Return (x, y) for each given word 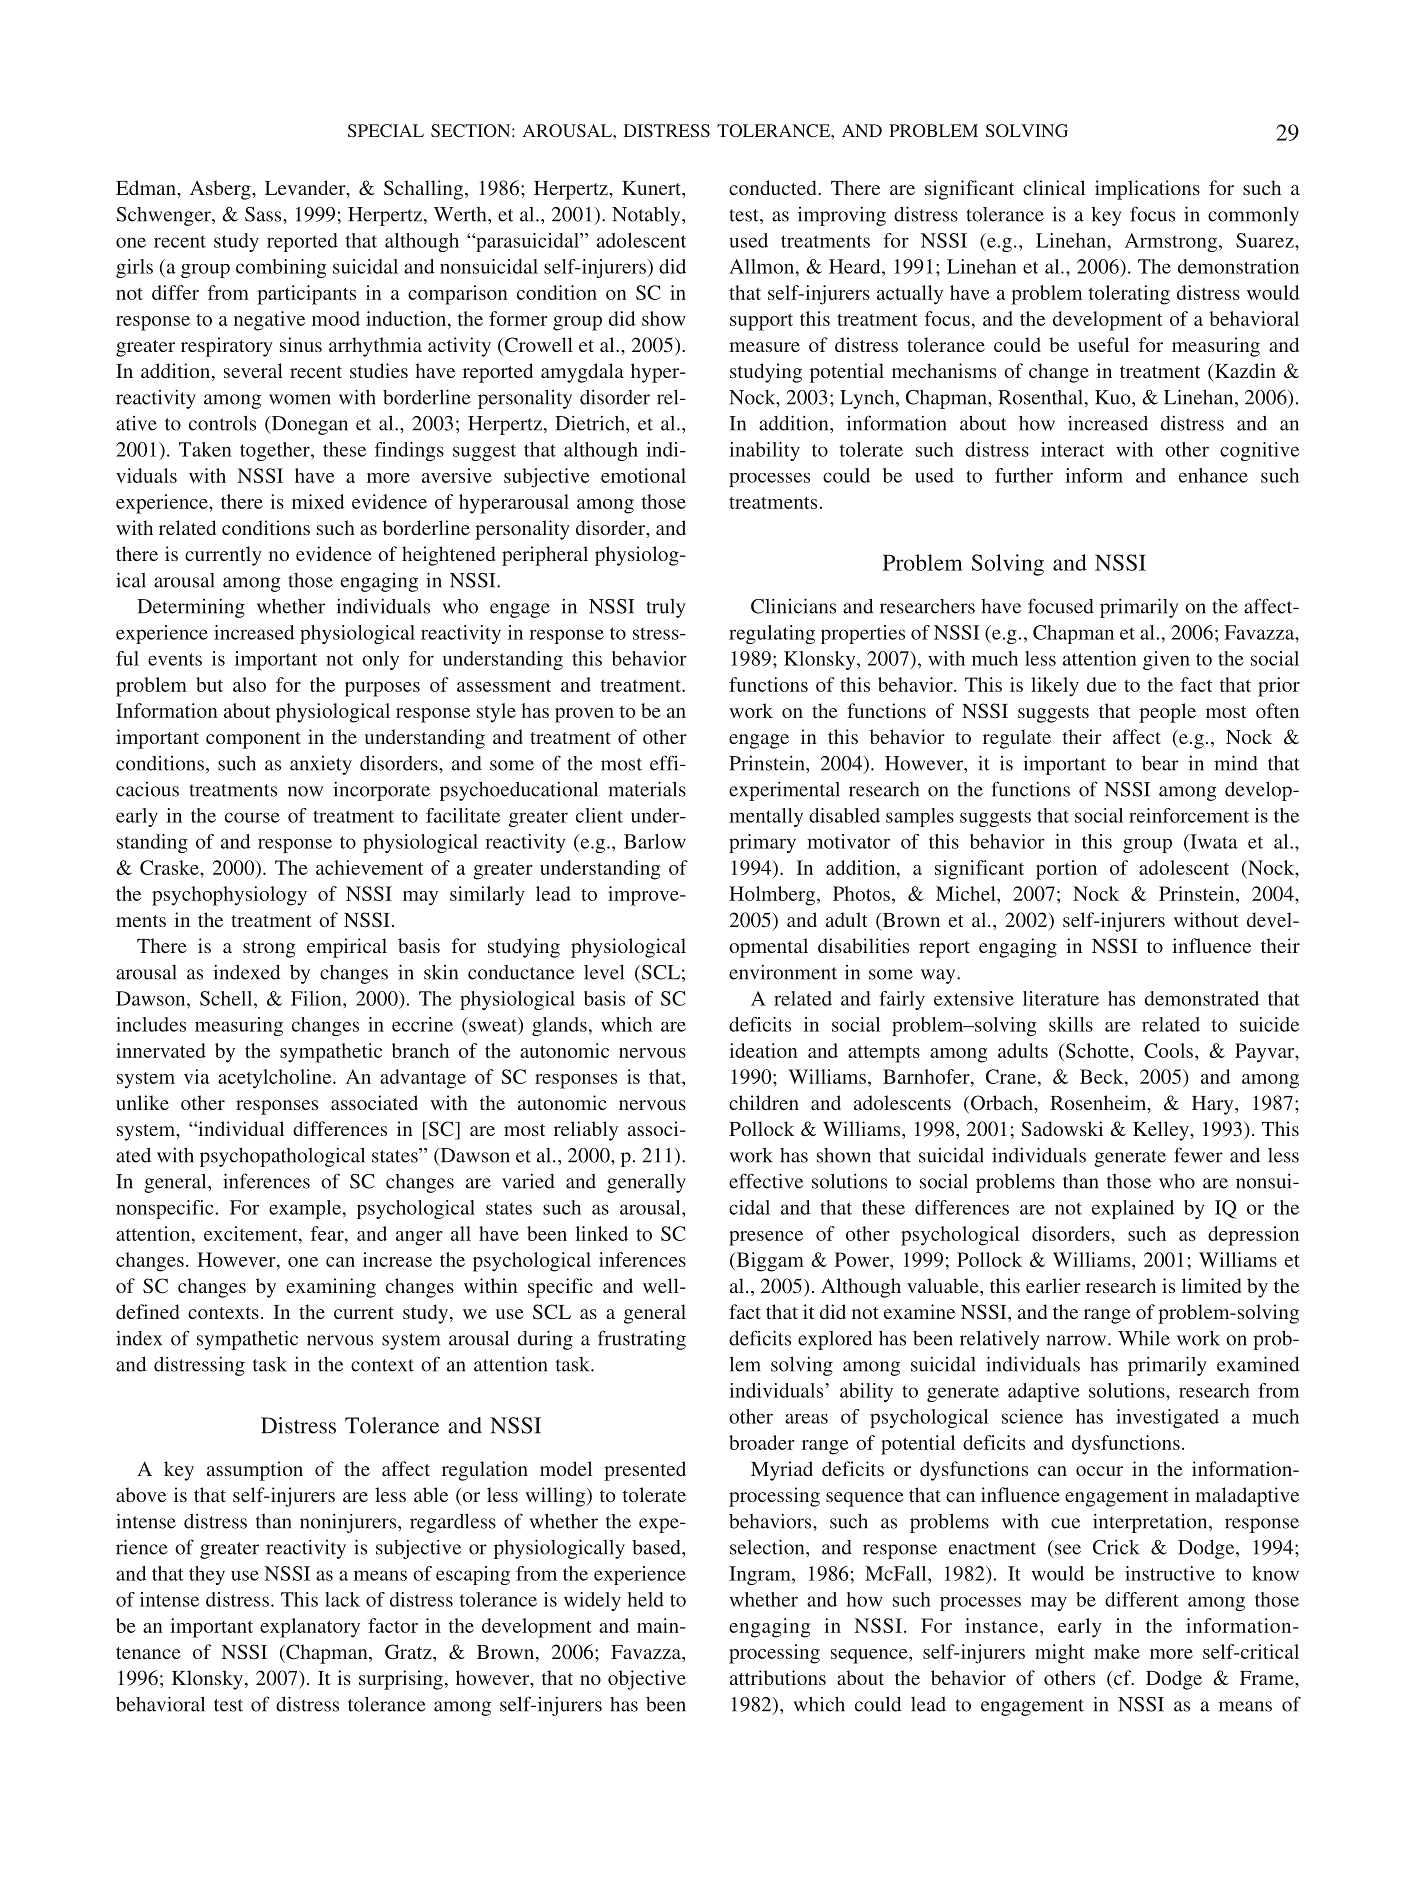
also (249, 684)
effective (766, 1181)
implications (1147, 190)
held (646, 1599)
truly (666, 608)
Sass (264, 214)
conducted (774, 187)
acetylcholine (276, 1079)
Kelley (1162, 1131)
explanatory (310, 1628)
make (1117, 1651)
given (1166, 660)
